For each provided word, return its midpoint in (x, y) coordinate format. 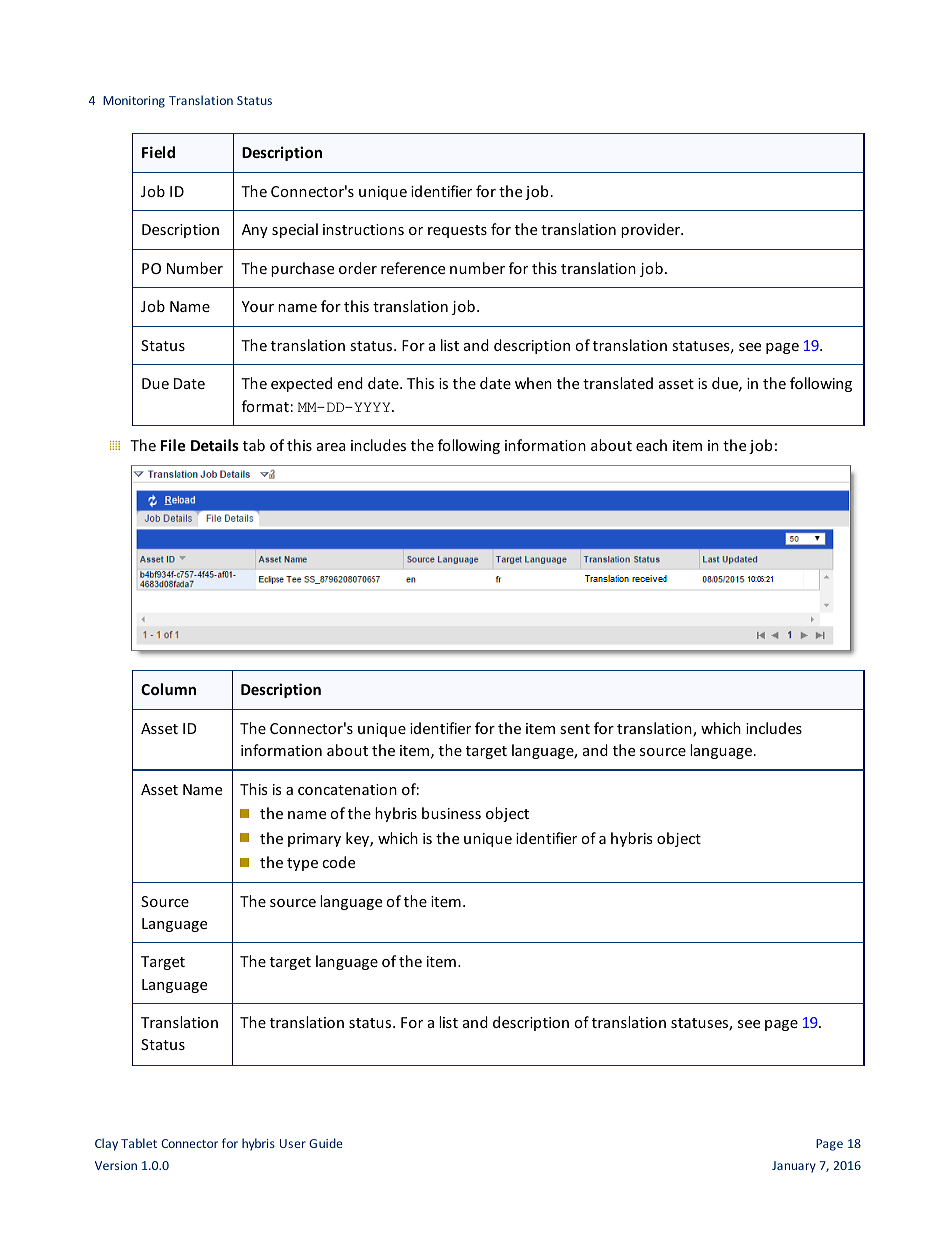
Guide (325, 1143)
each (651, 445)
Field (158, 152)
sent (575, 729)
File (173, 445)
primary (314, 840)
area (331, 447)
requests (457, 231)
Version (116, 1165)
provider (651, 230)
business (451, 813)
